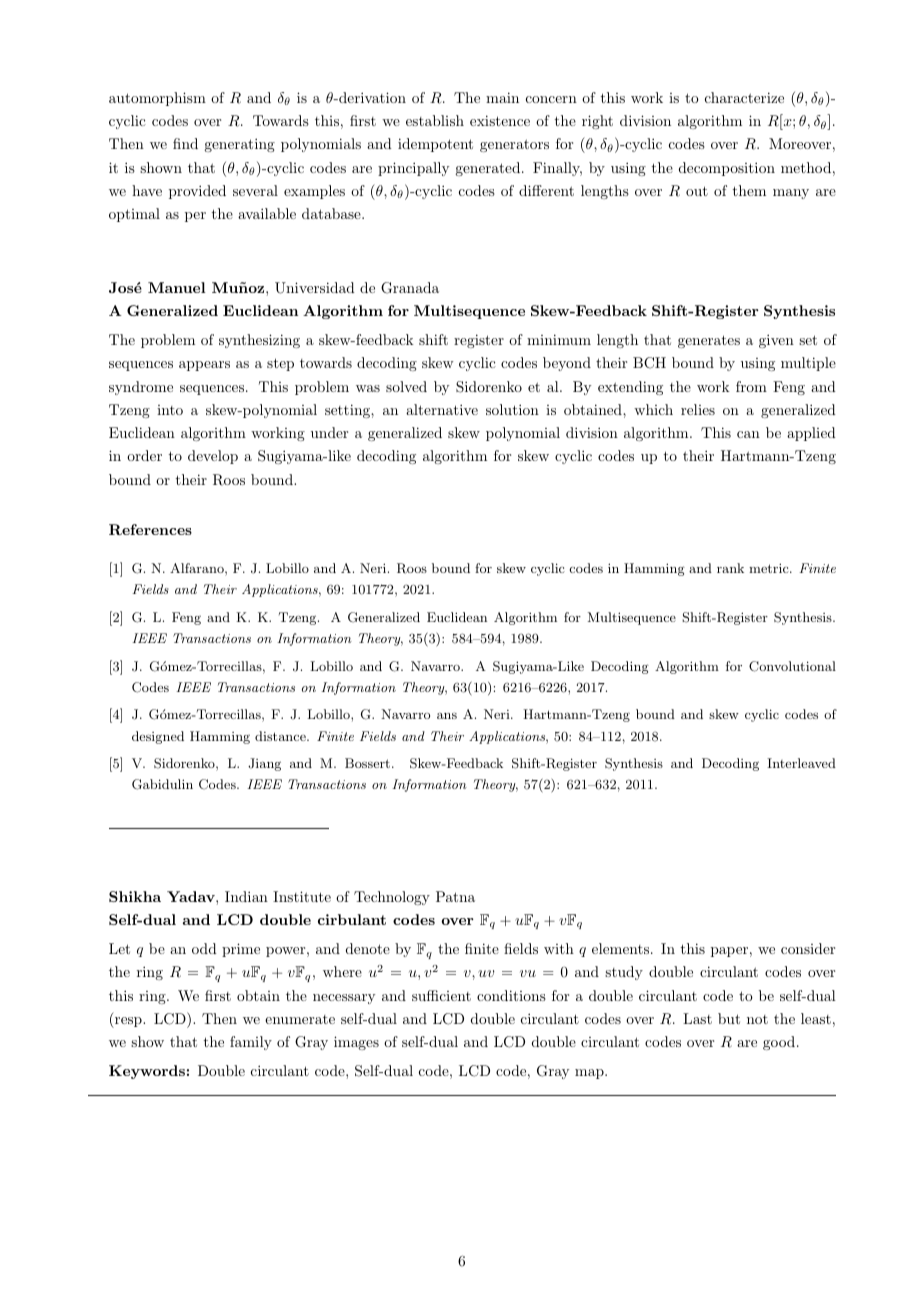 The width and height of the page is (924, 1308). Describe the element at coordinates (441, 995) in the page. I see `sufficient` at that location.
